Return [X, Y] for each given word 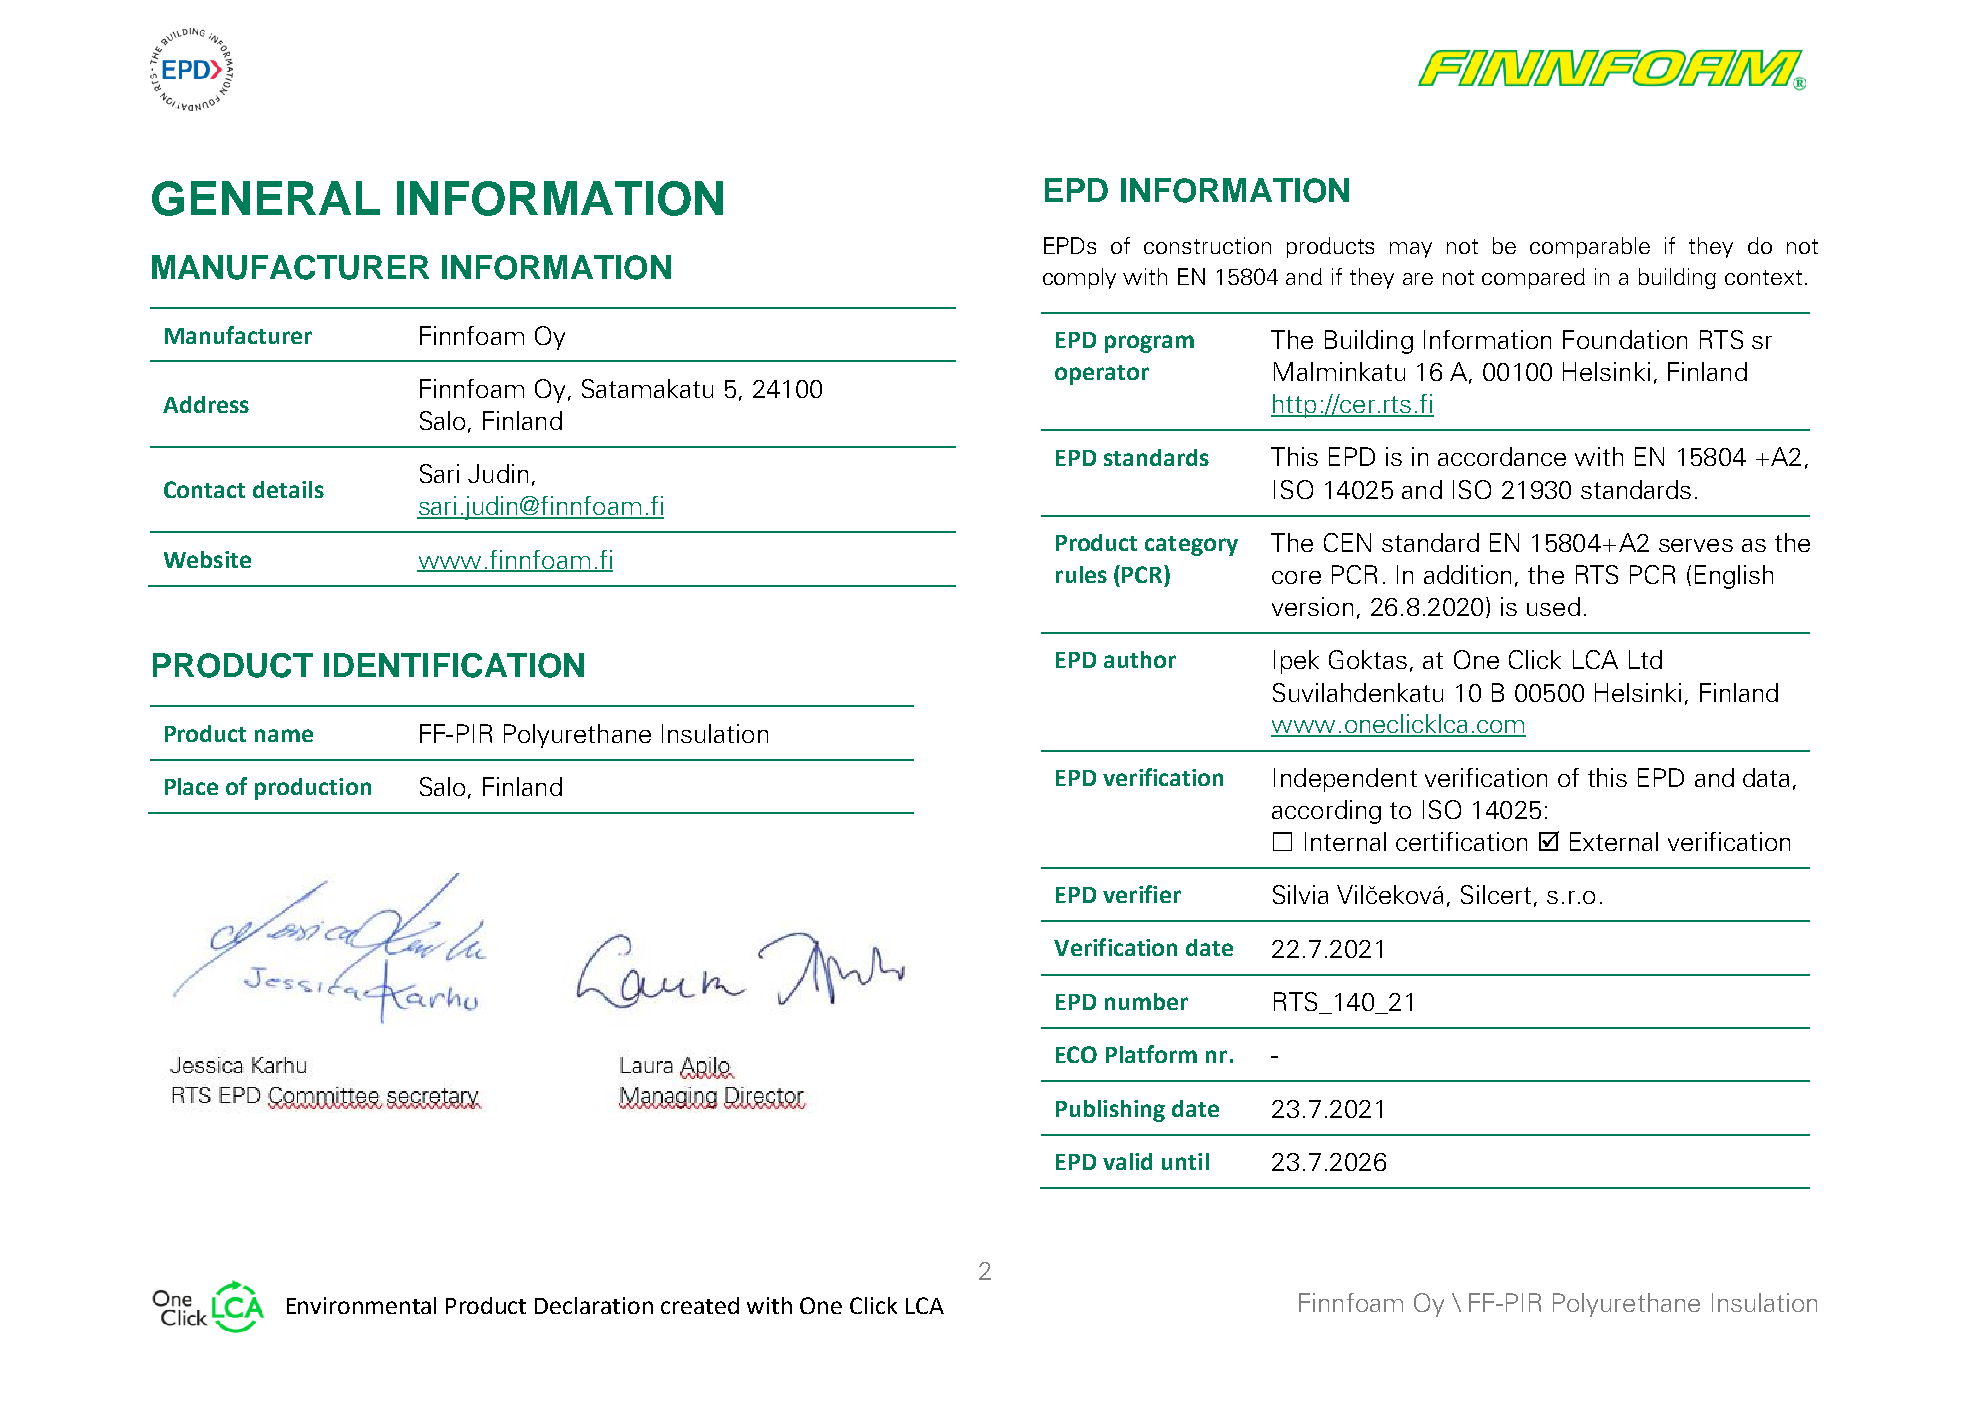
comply [1079, 278]
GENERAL [266, 198]
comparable [1590, 247]
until [1185, 1161]
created [700, 1305]
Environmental [361, 1305]
